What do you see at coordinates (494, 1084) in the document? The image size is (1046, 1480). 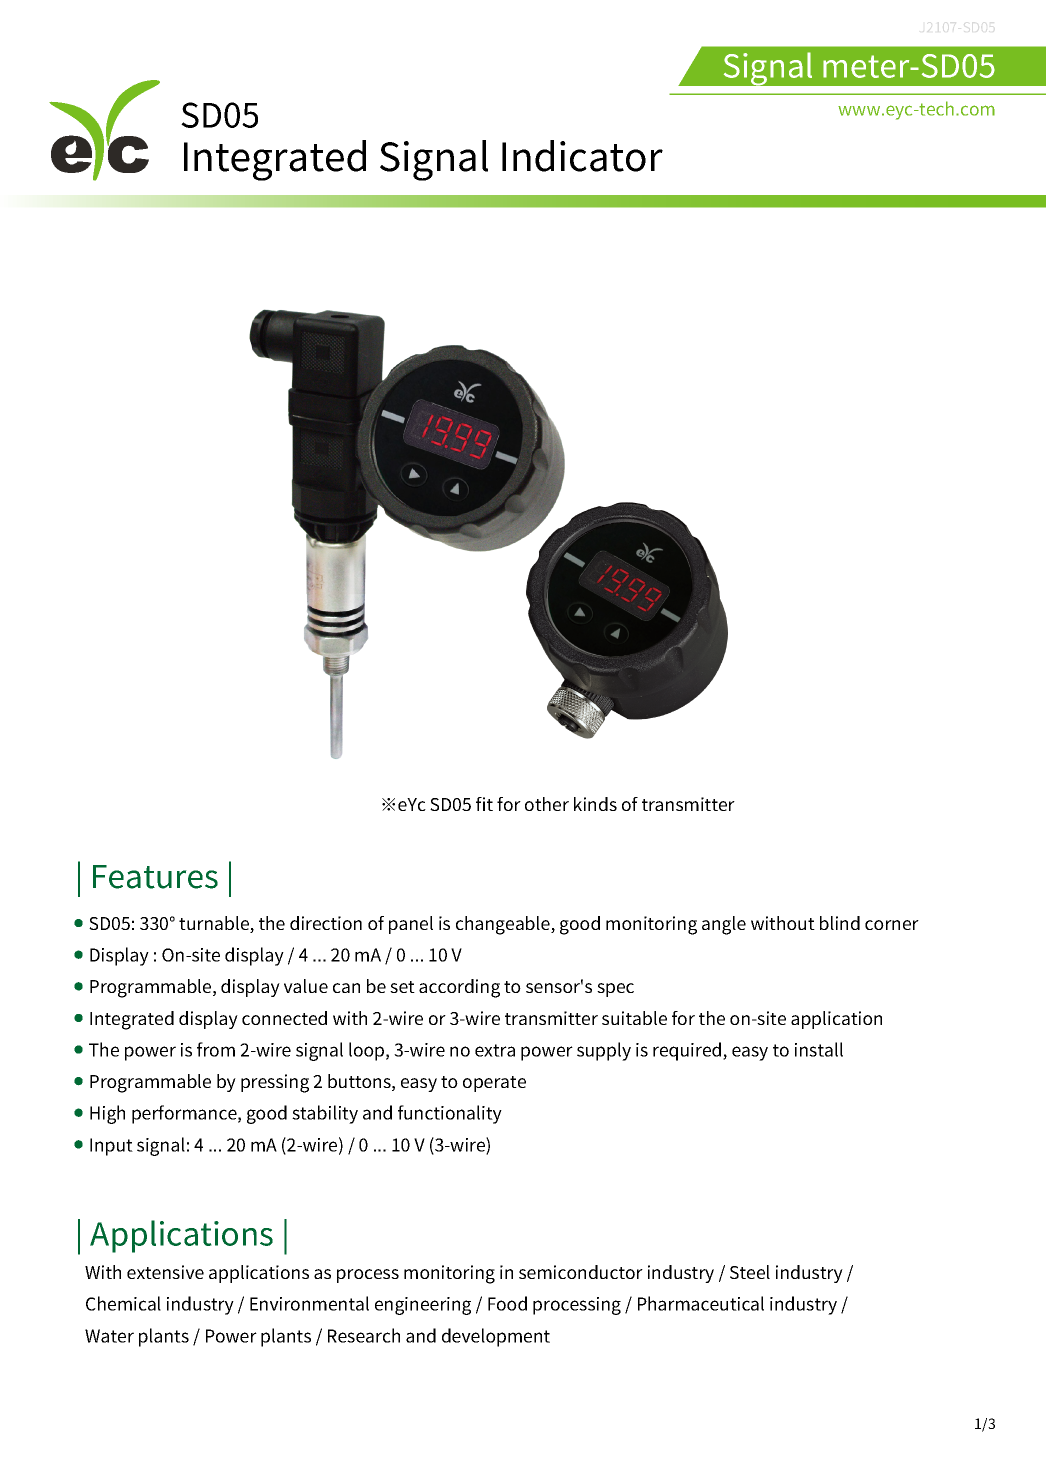 I see `operate` at bounding box center [494, 1084].
